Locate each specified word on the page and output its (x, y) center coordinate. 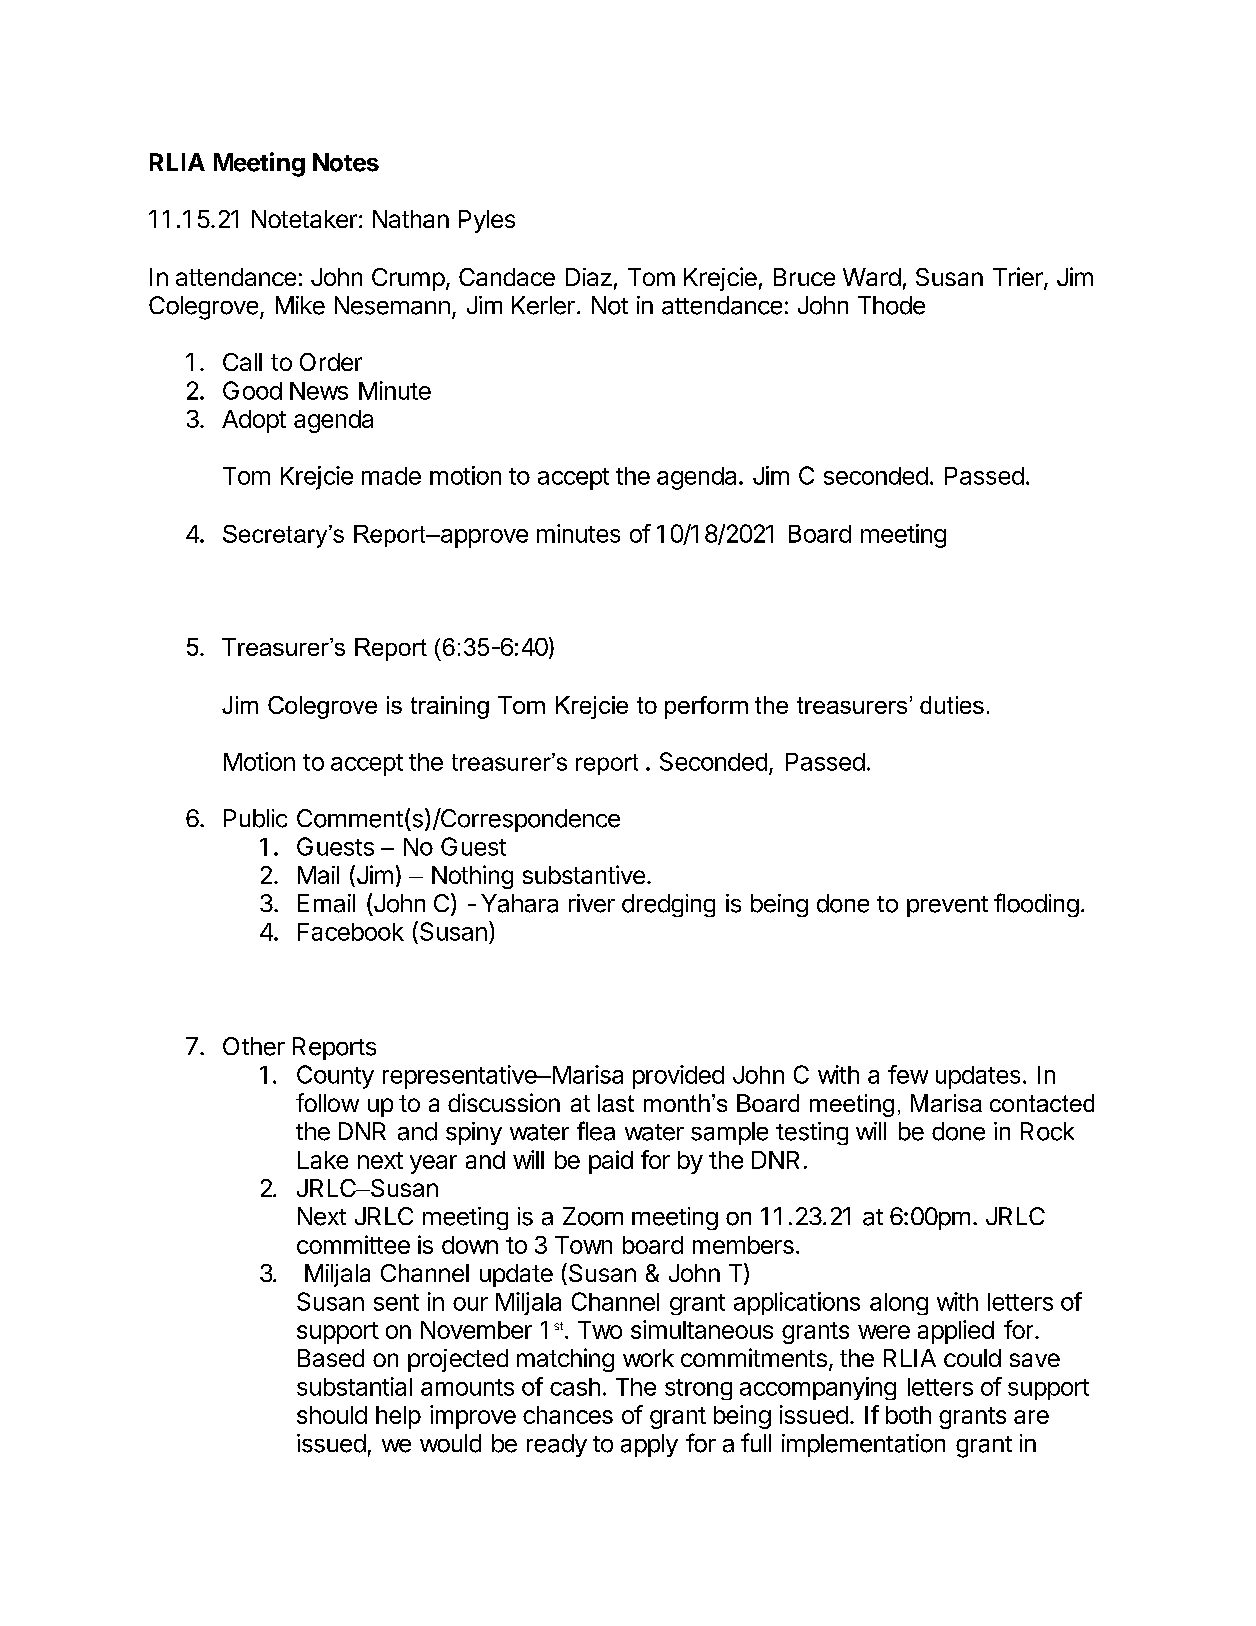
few (908, 1074)
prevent (947, 906)
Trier (1019, 278)
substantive (584, 874)
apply (649, 1445)
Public (255, 818)
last (616, 1103)
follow (327, 1102)
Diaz (589, 277)
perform (706, 707)
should (332, 1415)
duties (952, 705)
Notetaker (304, 219)
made (391, 476)
